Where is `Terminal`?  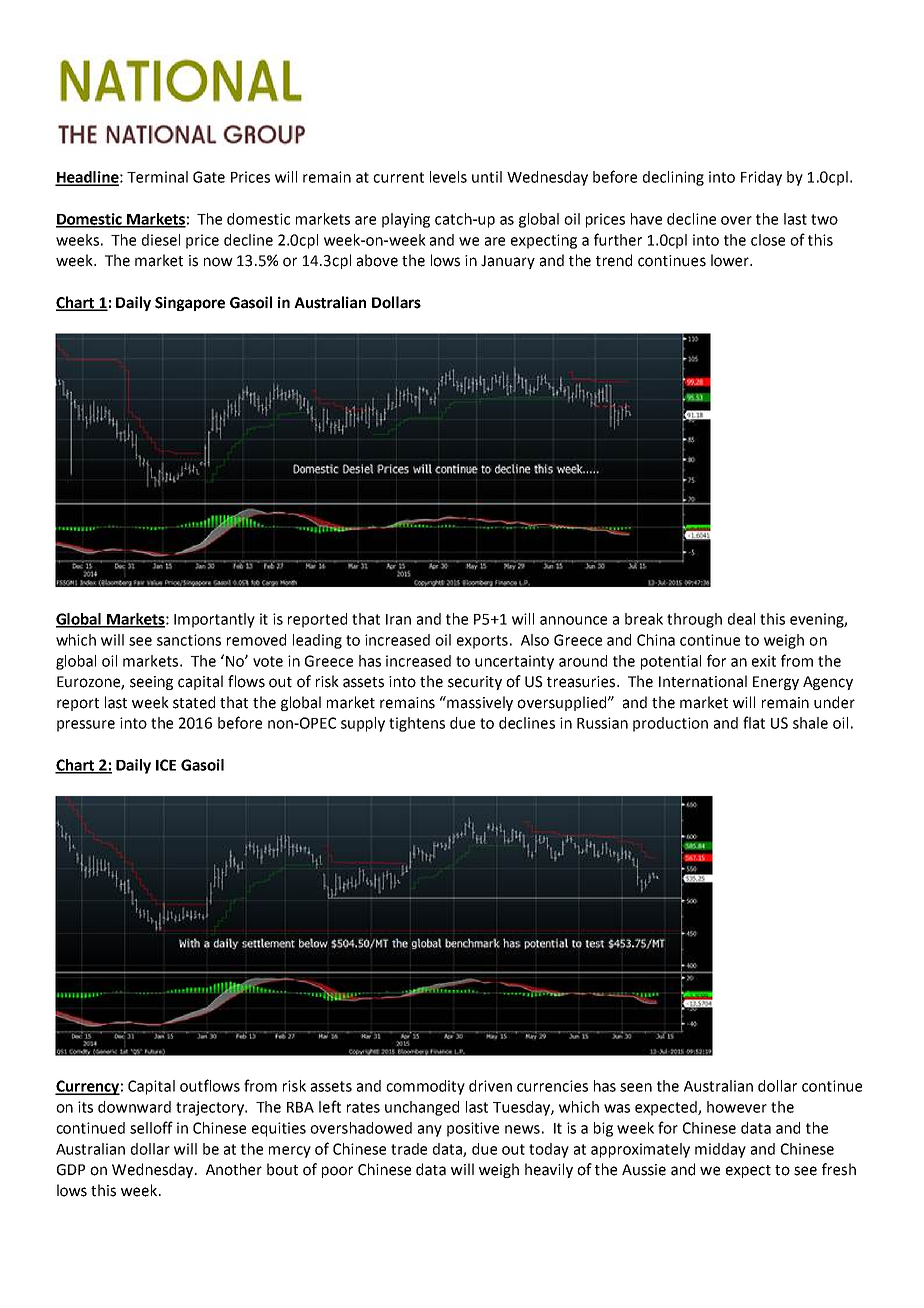 Terminal is located at coordinates (157, 177).
